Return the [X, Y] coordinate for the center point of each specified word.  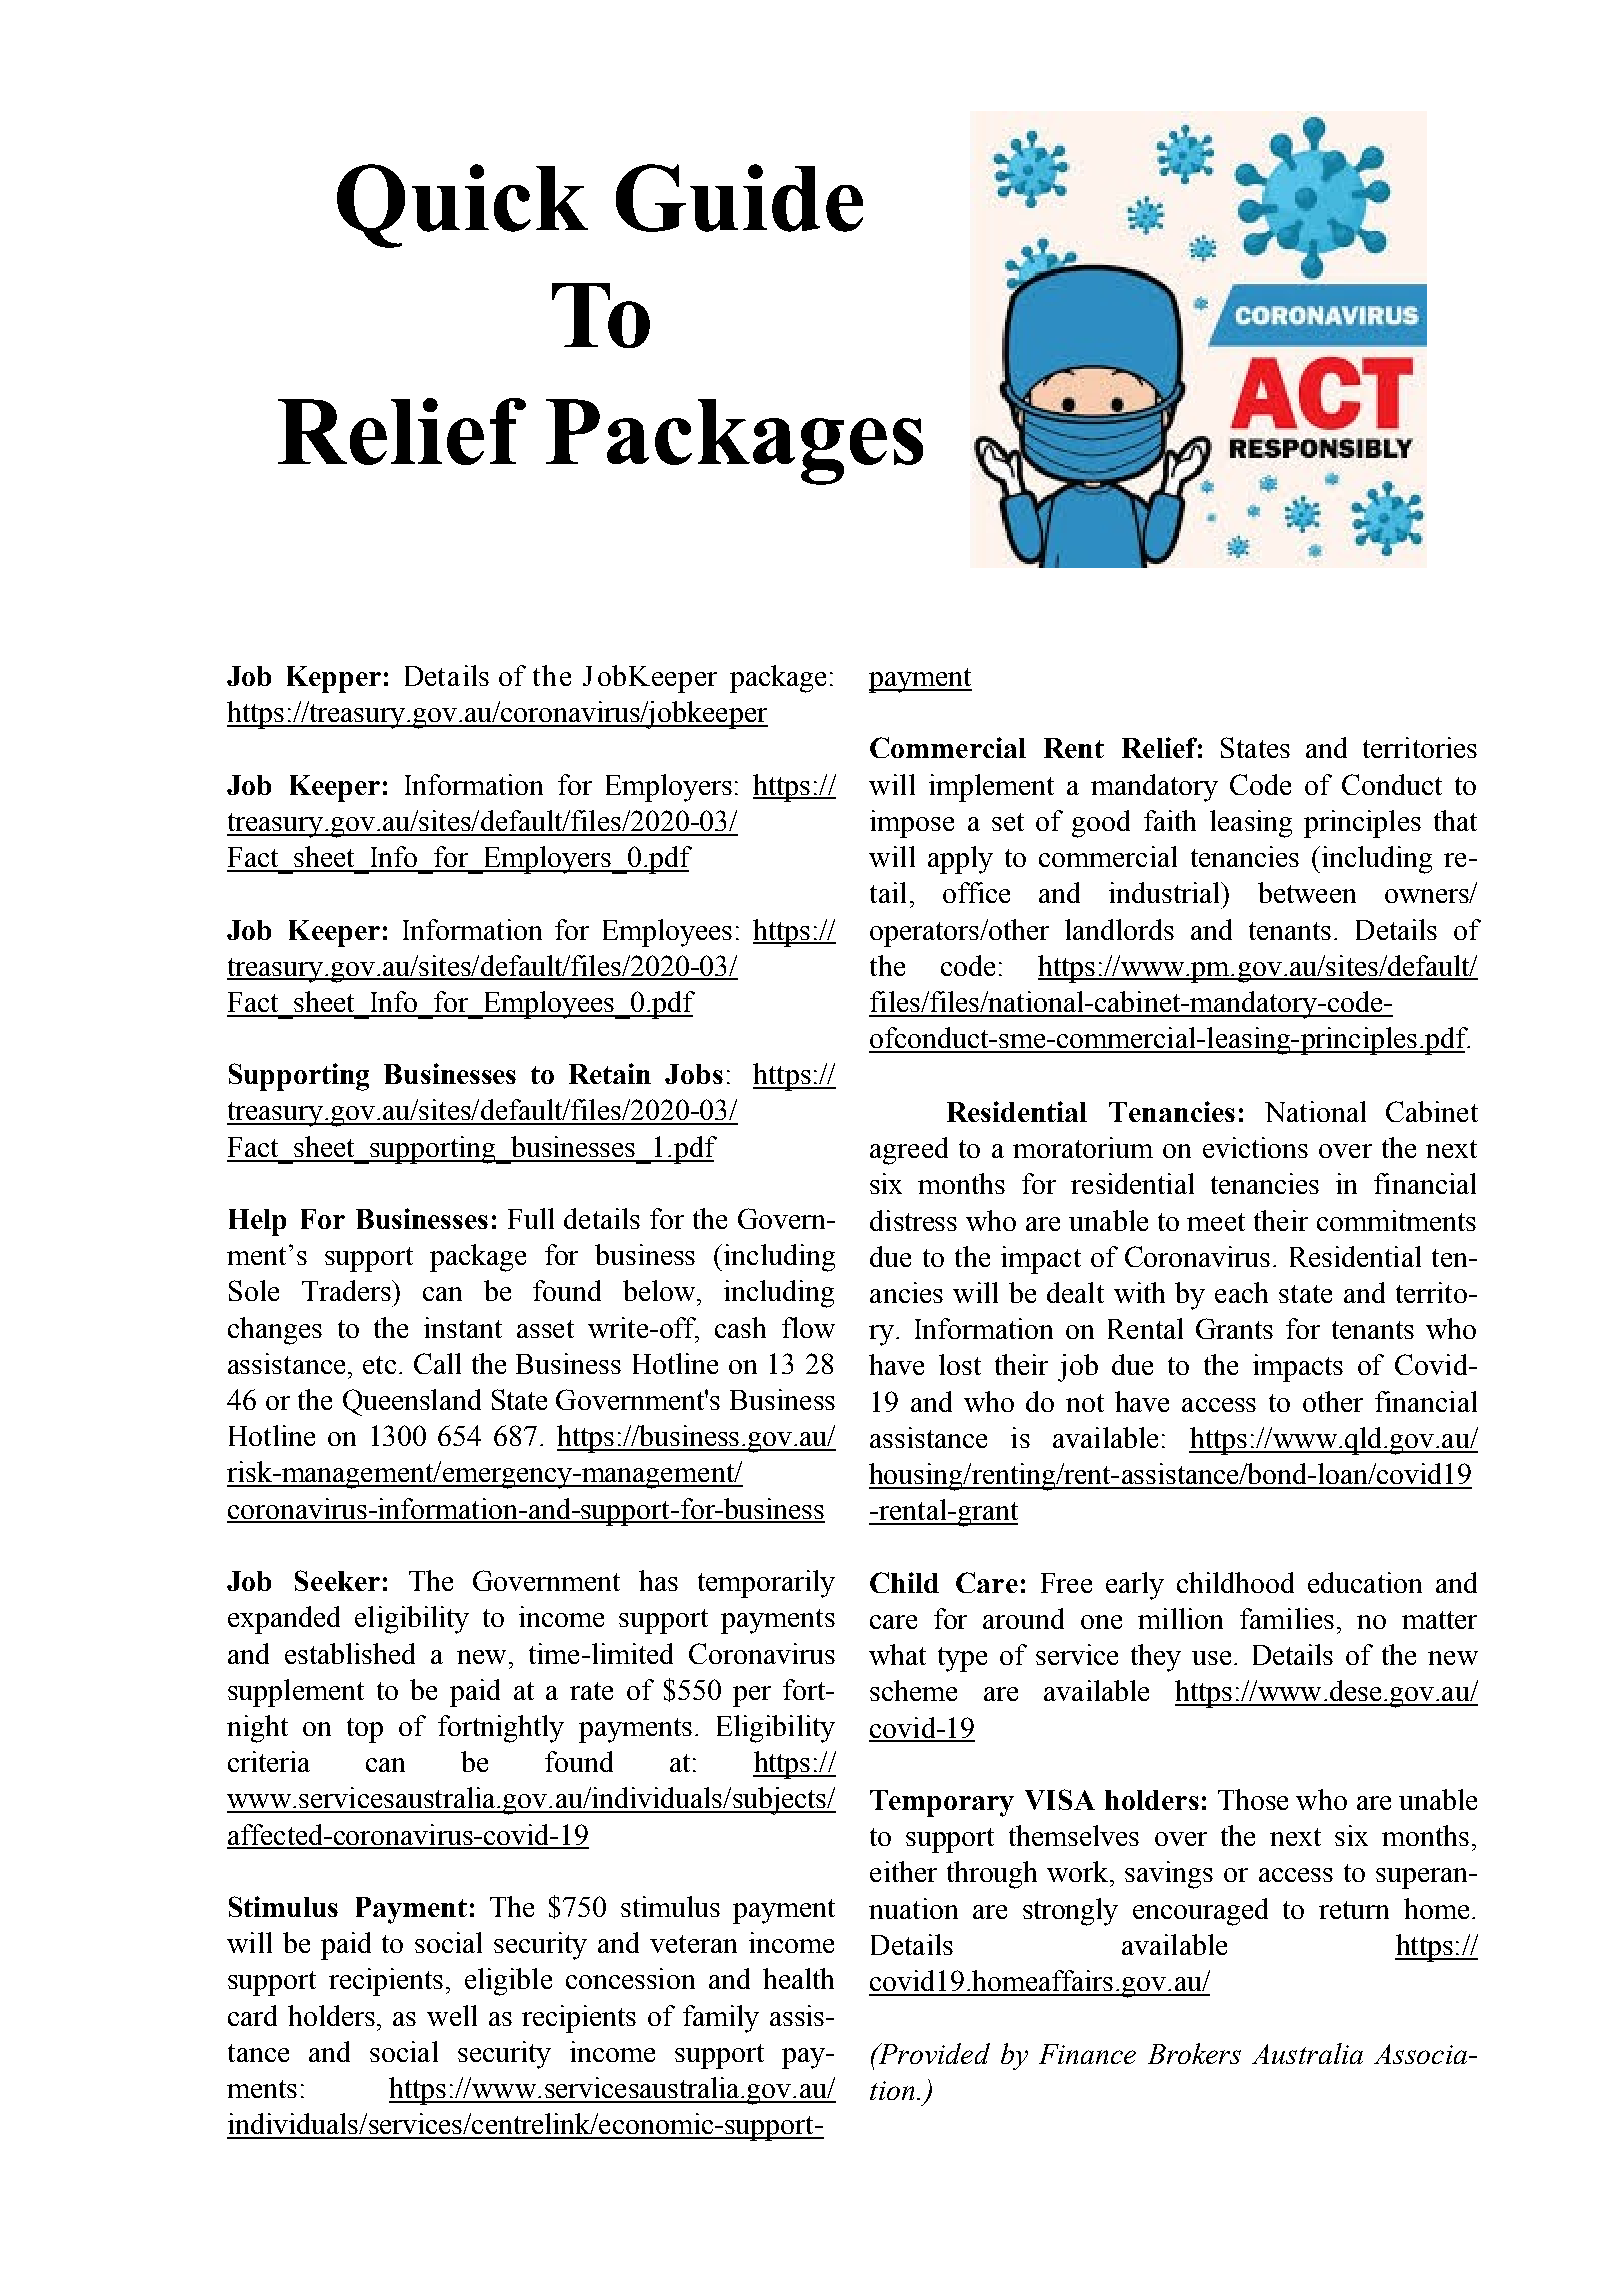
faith [1170, 820]
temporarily [766, 1584]
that [1455, 820]
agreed [909, 1151]
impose [912, 824]
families [1287, 1618]
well [452, 2015]
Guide [739, 198]
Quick [462, 206]
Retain [610, 1073]
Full [531, 1218]
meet [1216, 1222]
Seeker [337, 1580]
